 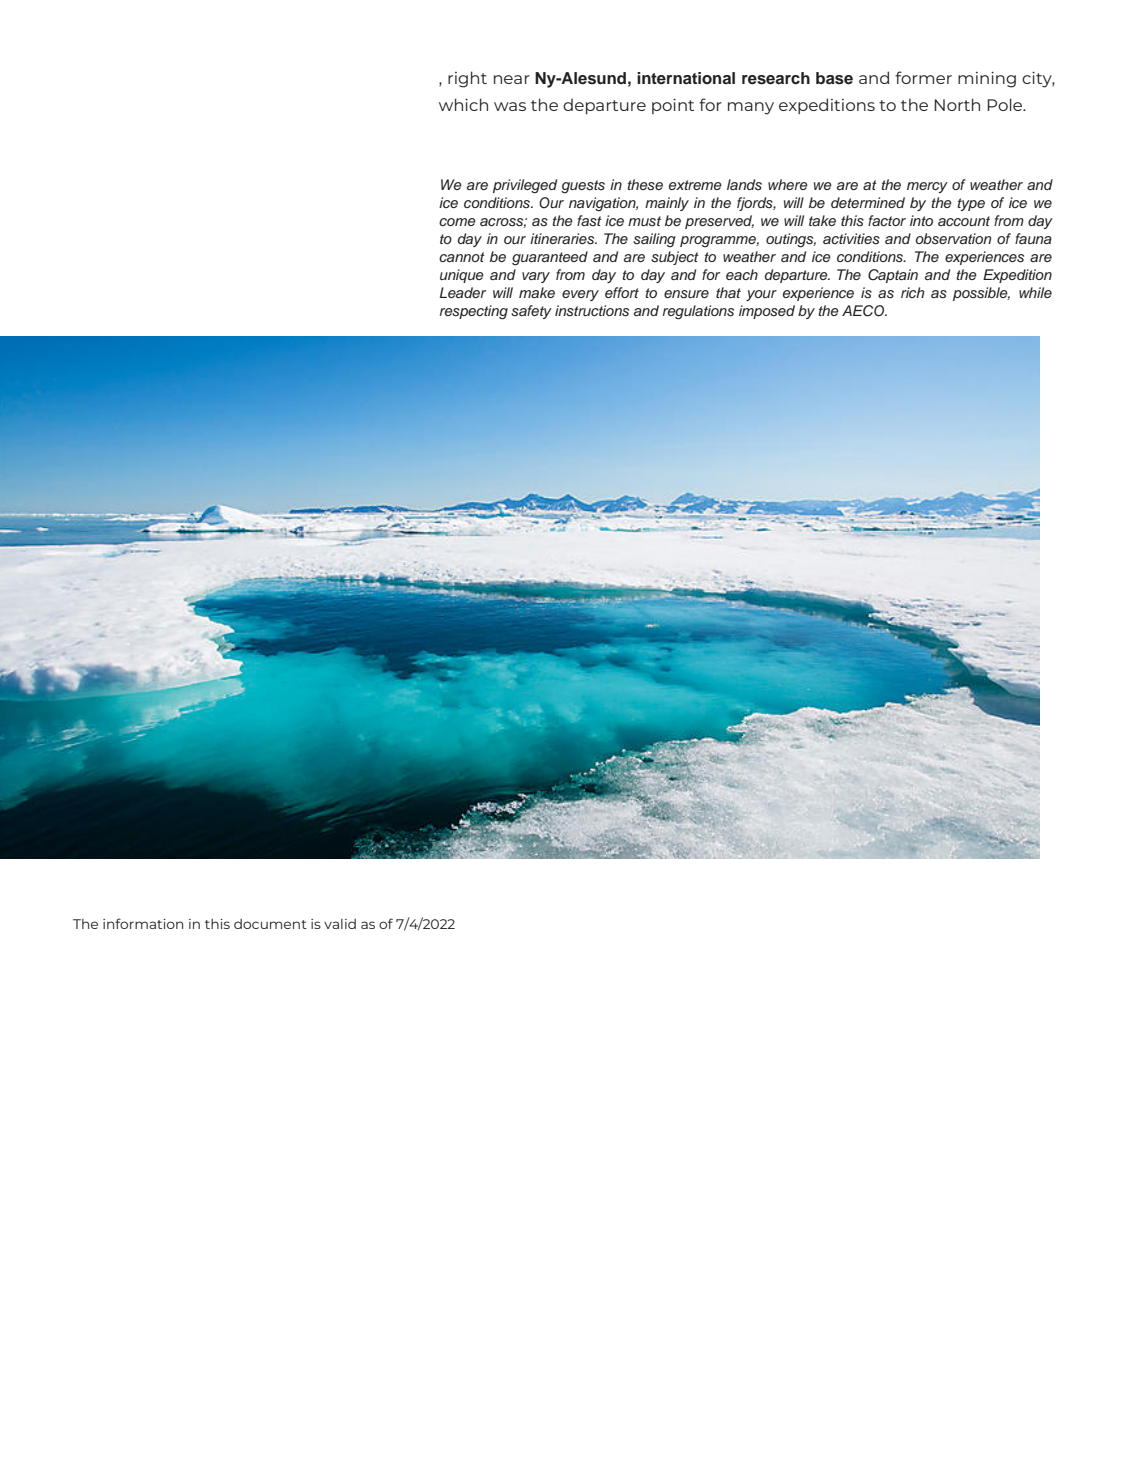 What do you see at coordinates (474, 312) in the screenshot?
I see `respecting` at bounding box center [474, 312].
